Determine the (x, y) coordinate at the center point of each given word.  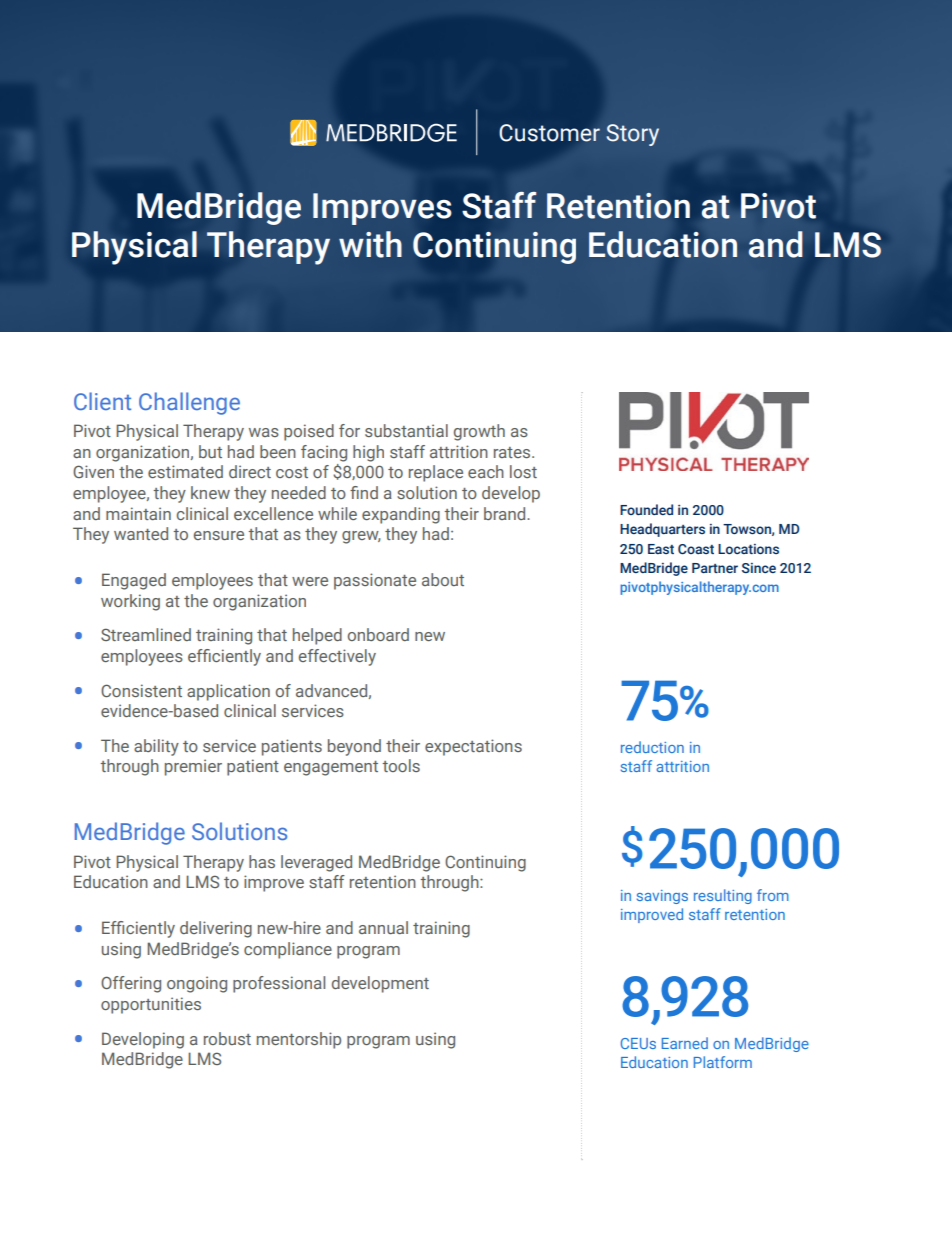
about (443, 579)
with (370, 244)
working (130, 602)
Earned (685, 1043)
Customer (549, 133)
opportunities (151, 1005)
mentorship (299, 1040)
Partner (715, 568)
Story (632, 135)
